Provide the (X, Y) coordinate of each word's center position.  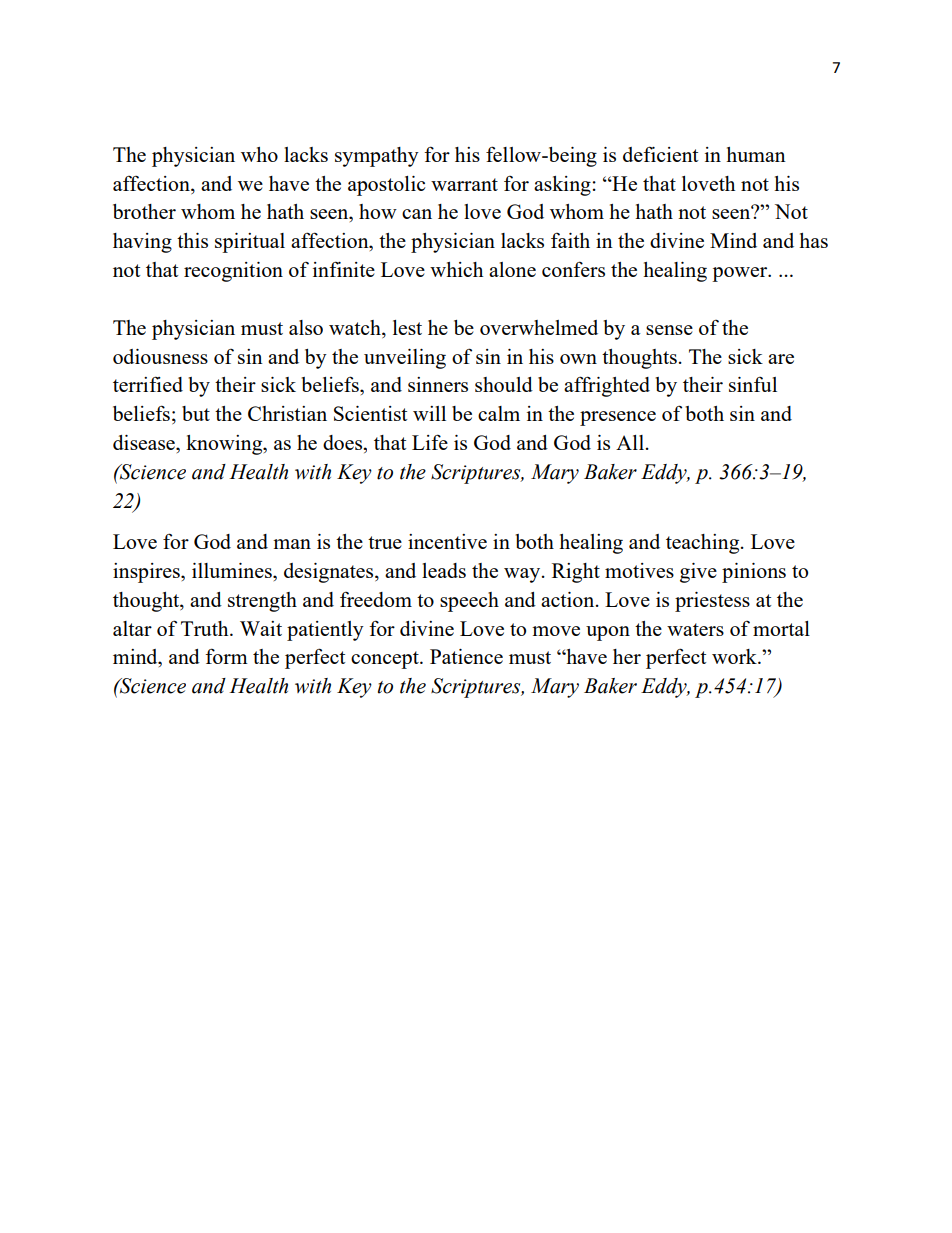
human (756, 154)
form (226, 656)
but (196, 413)
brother (144, 211)
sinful (753, 384)
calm (499, 413)
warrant (464, 184)
